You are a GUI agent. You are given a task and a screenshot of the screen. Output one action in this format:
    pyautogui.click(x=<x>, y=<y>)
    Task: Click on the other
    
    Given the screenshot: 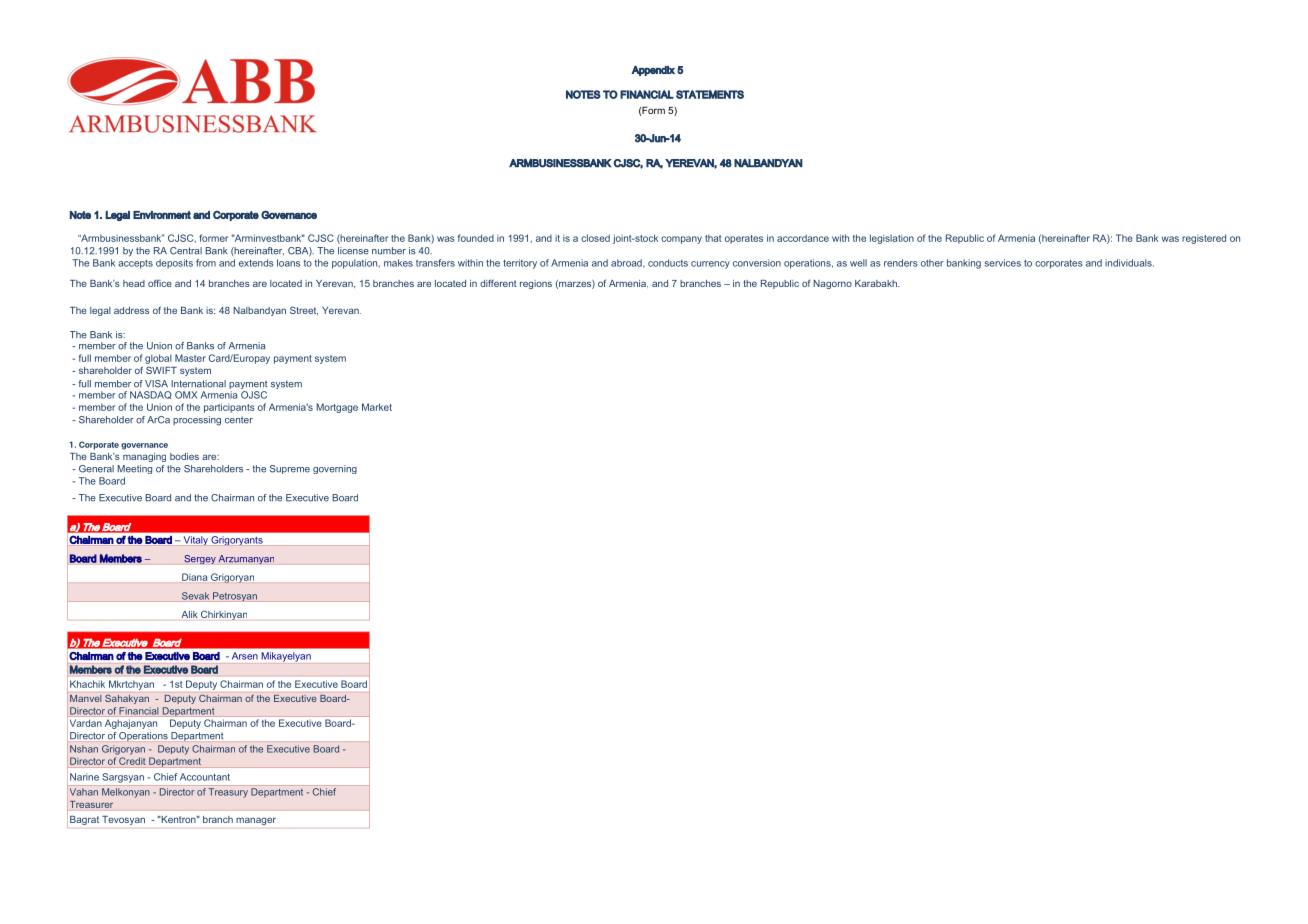 What is the action you would take?
    pyautogui.click(x=932, y=263)
